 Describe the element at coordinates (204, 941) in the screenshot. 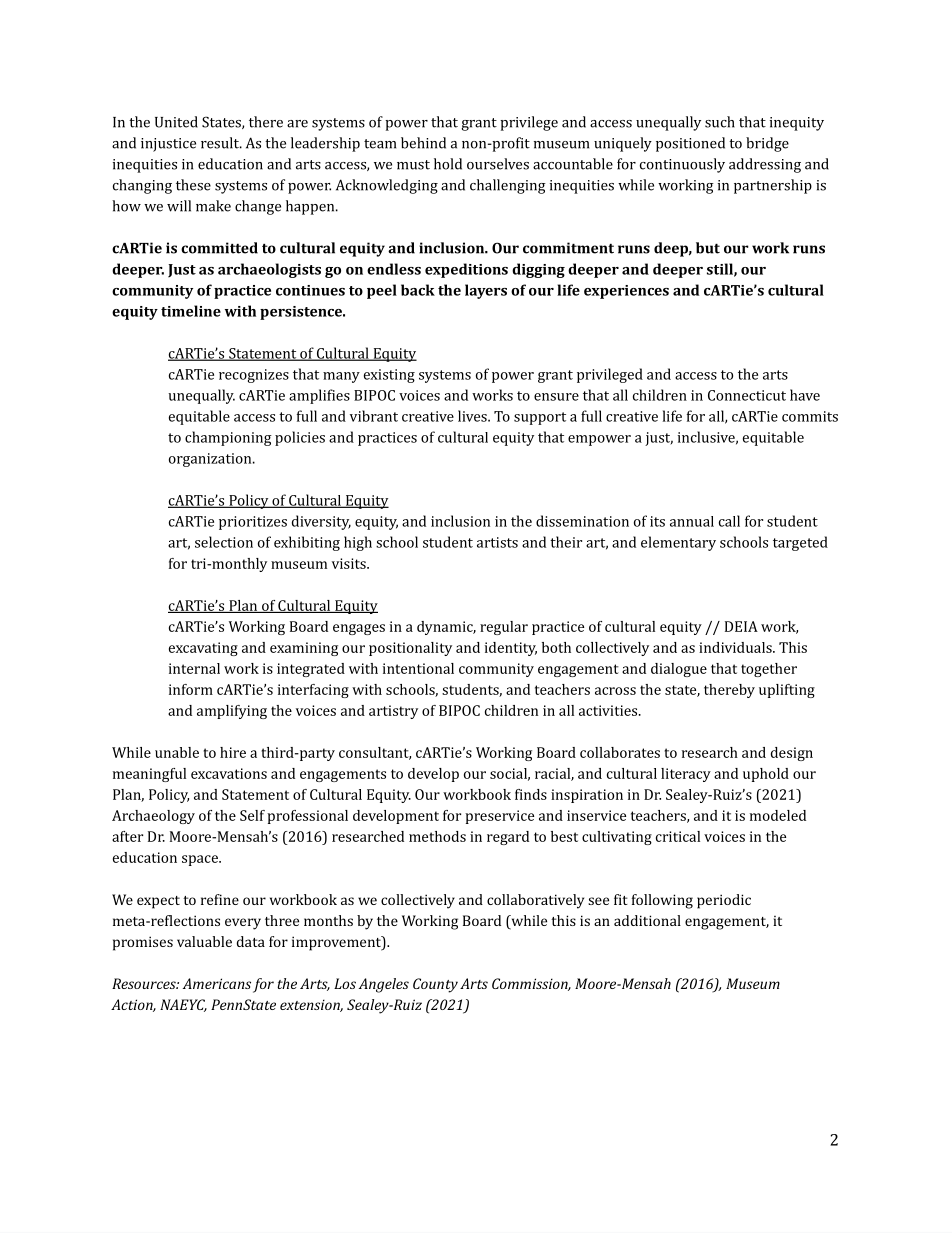

I see `valuable` at that location.
